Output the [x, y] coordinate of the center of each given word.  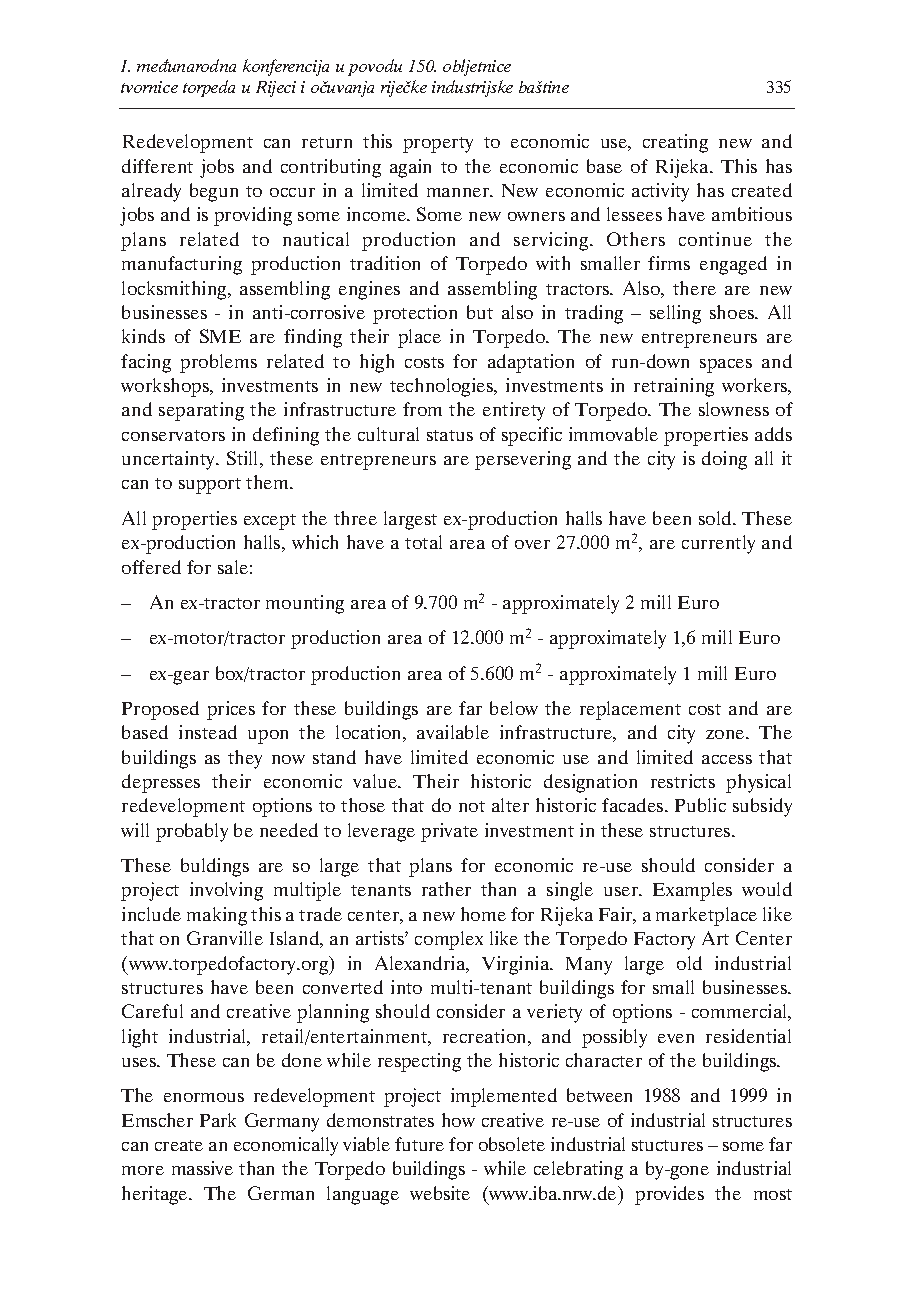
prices [231, 710]
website [440, 1193]
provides [669, 1195]
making [217, 916]
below [514, 708]
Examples [692, 891]
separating [201, 411]
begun [214, 192]
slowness [734, 409]
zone [726, 734]
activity [660, 192]
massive [202, 1168]
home [483, 914]
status [450, 435]
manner [459, 192]
